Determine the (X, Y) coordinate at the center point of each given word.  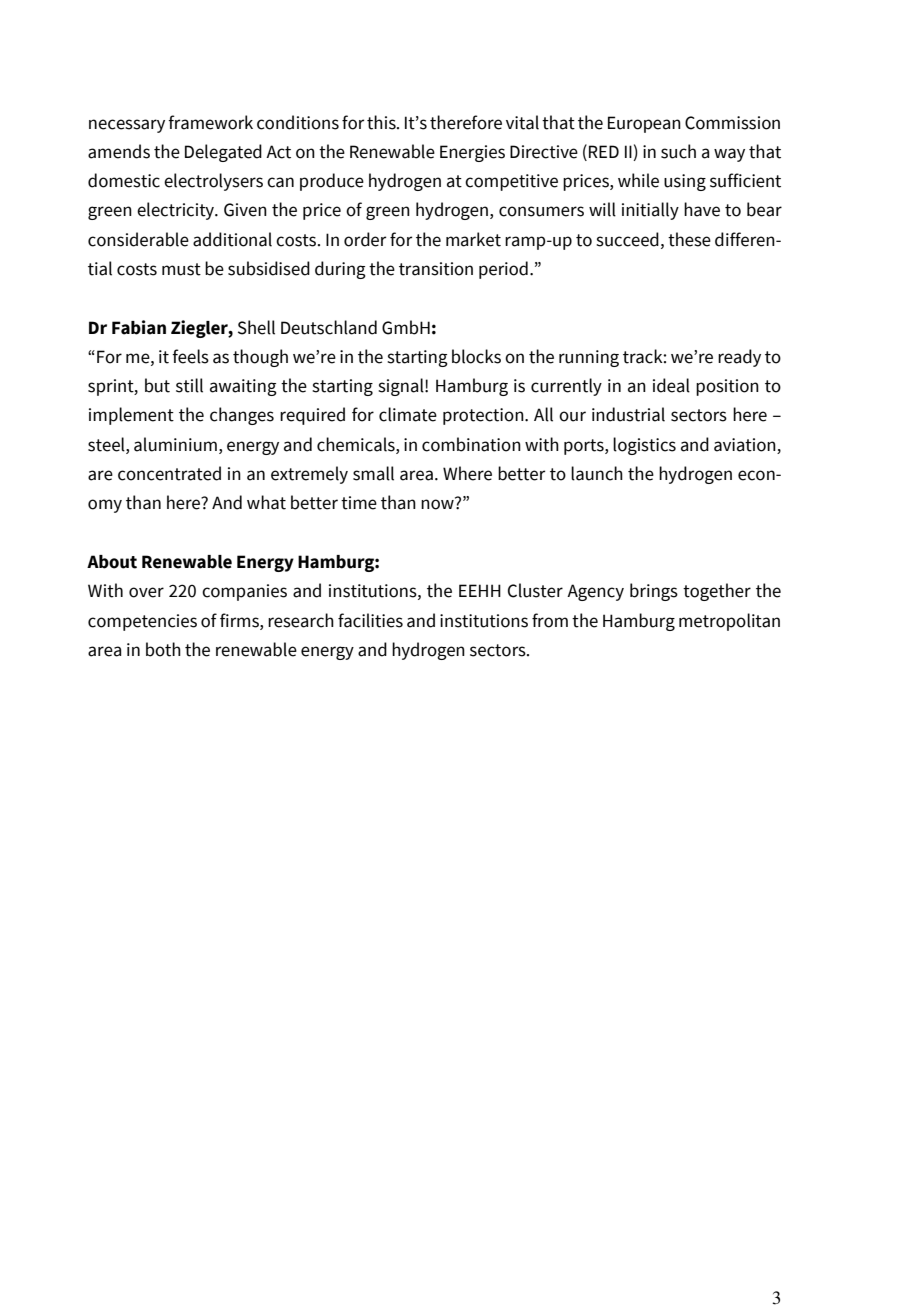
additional (232, 239)
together (717, 592)
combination (471, 444)
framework (210, 122)
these (689, 239)
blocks (476, 356)
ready (739, 358)
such (678, 151)
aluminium (175, 444)
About (112, 562)
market (473, 239)
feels (190, 356)
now (438, 504)
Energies (472, 153)
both (163, 649)
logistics (644, 446)
